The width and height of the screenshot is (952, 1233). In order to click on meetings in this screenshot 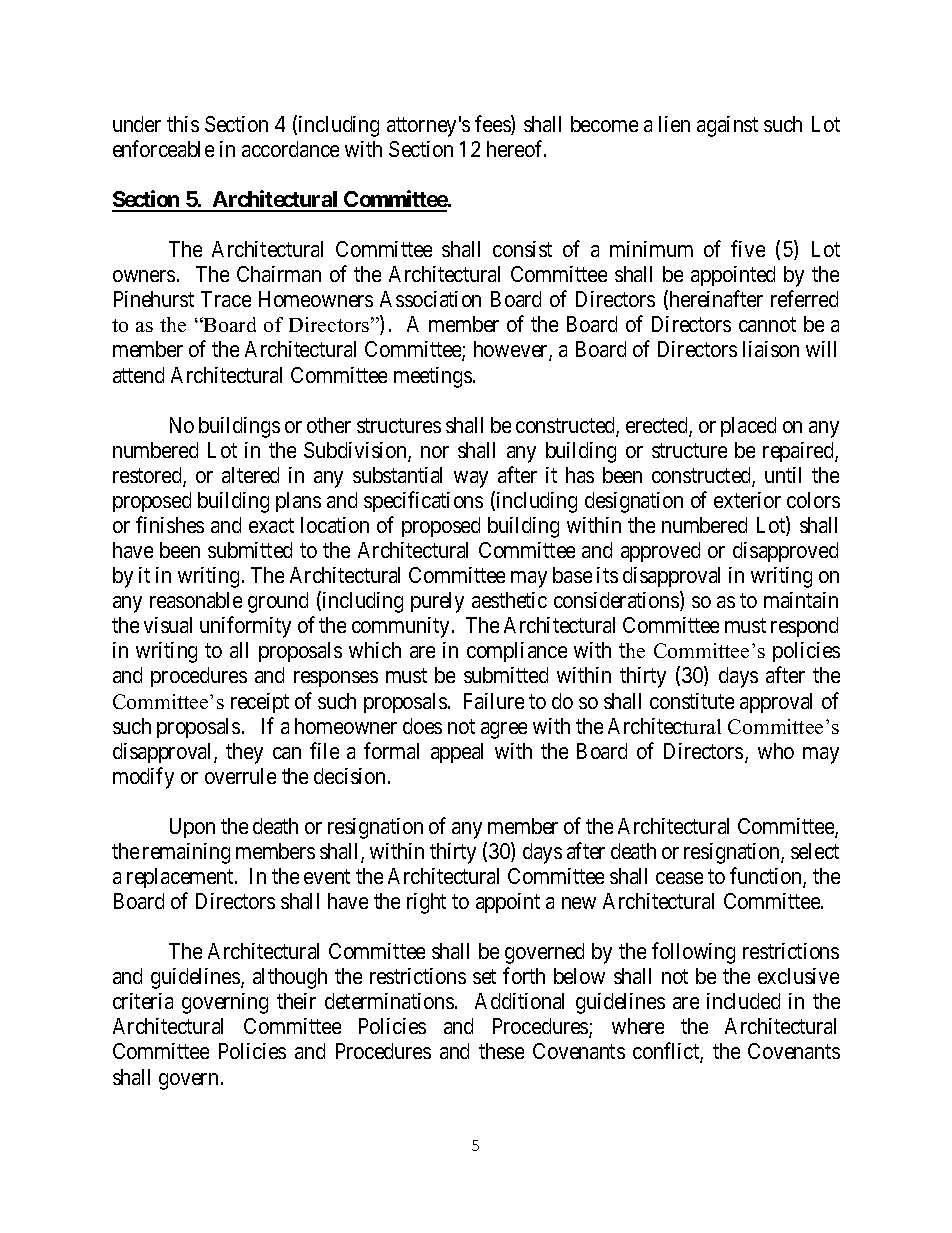, I will do `click(433, 377)`.
